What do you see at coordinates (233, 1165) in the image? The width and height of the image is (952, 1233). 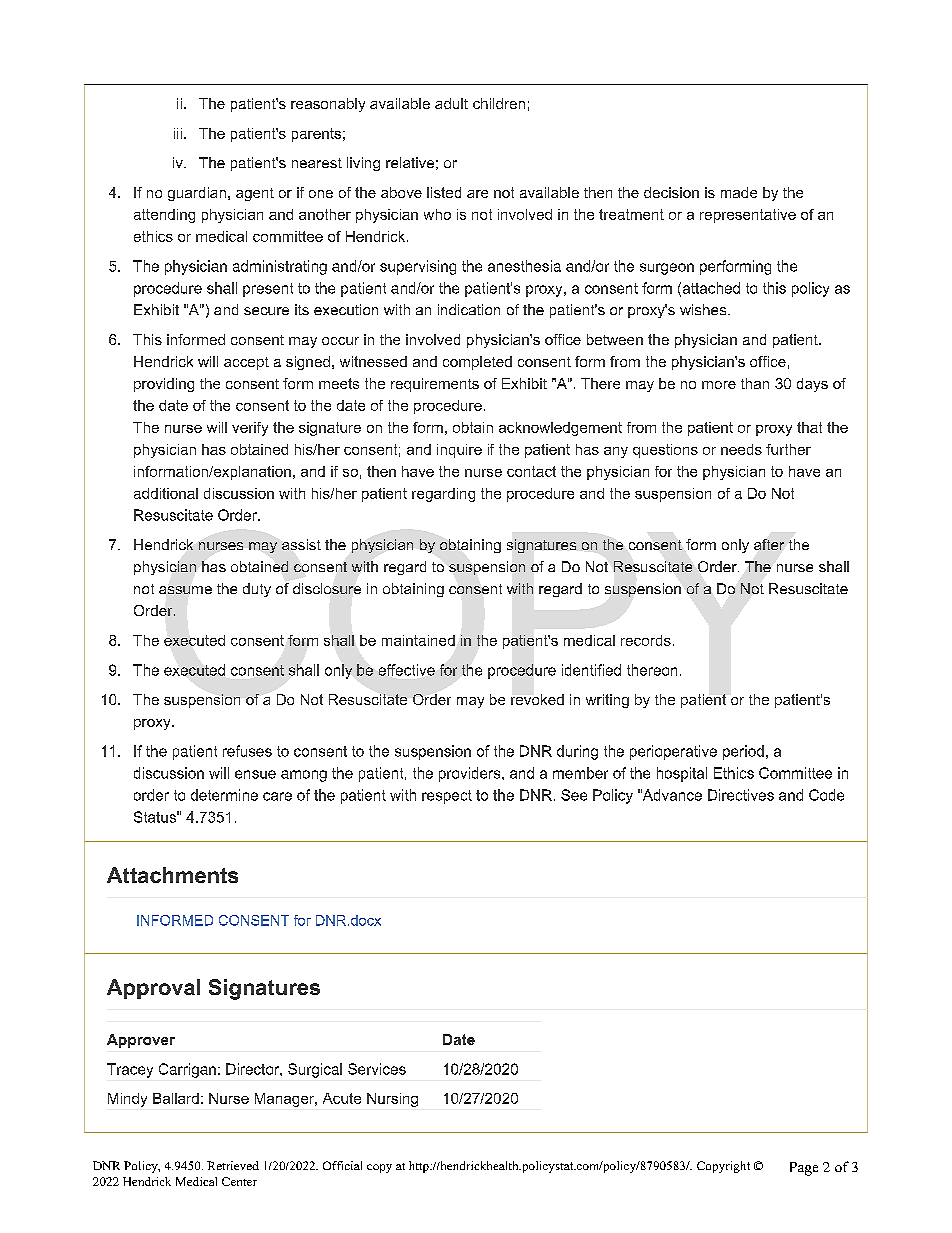 I see `Retrieved` at bounding box center [233, 1165].
